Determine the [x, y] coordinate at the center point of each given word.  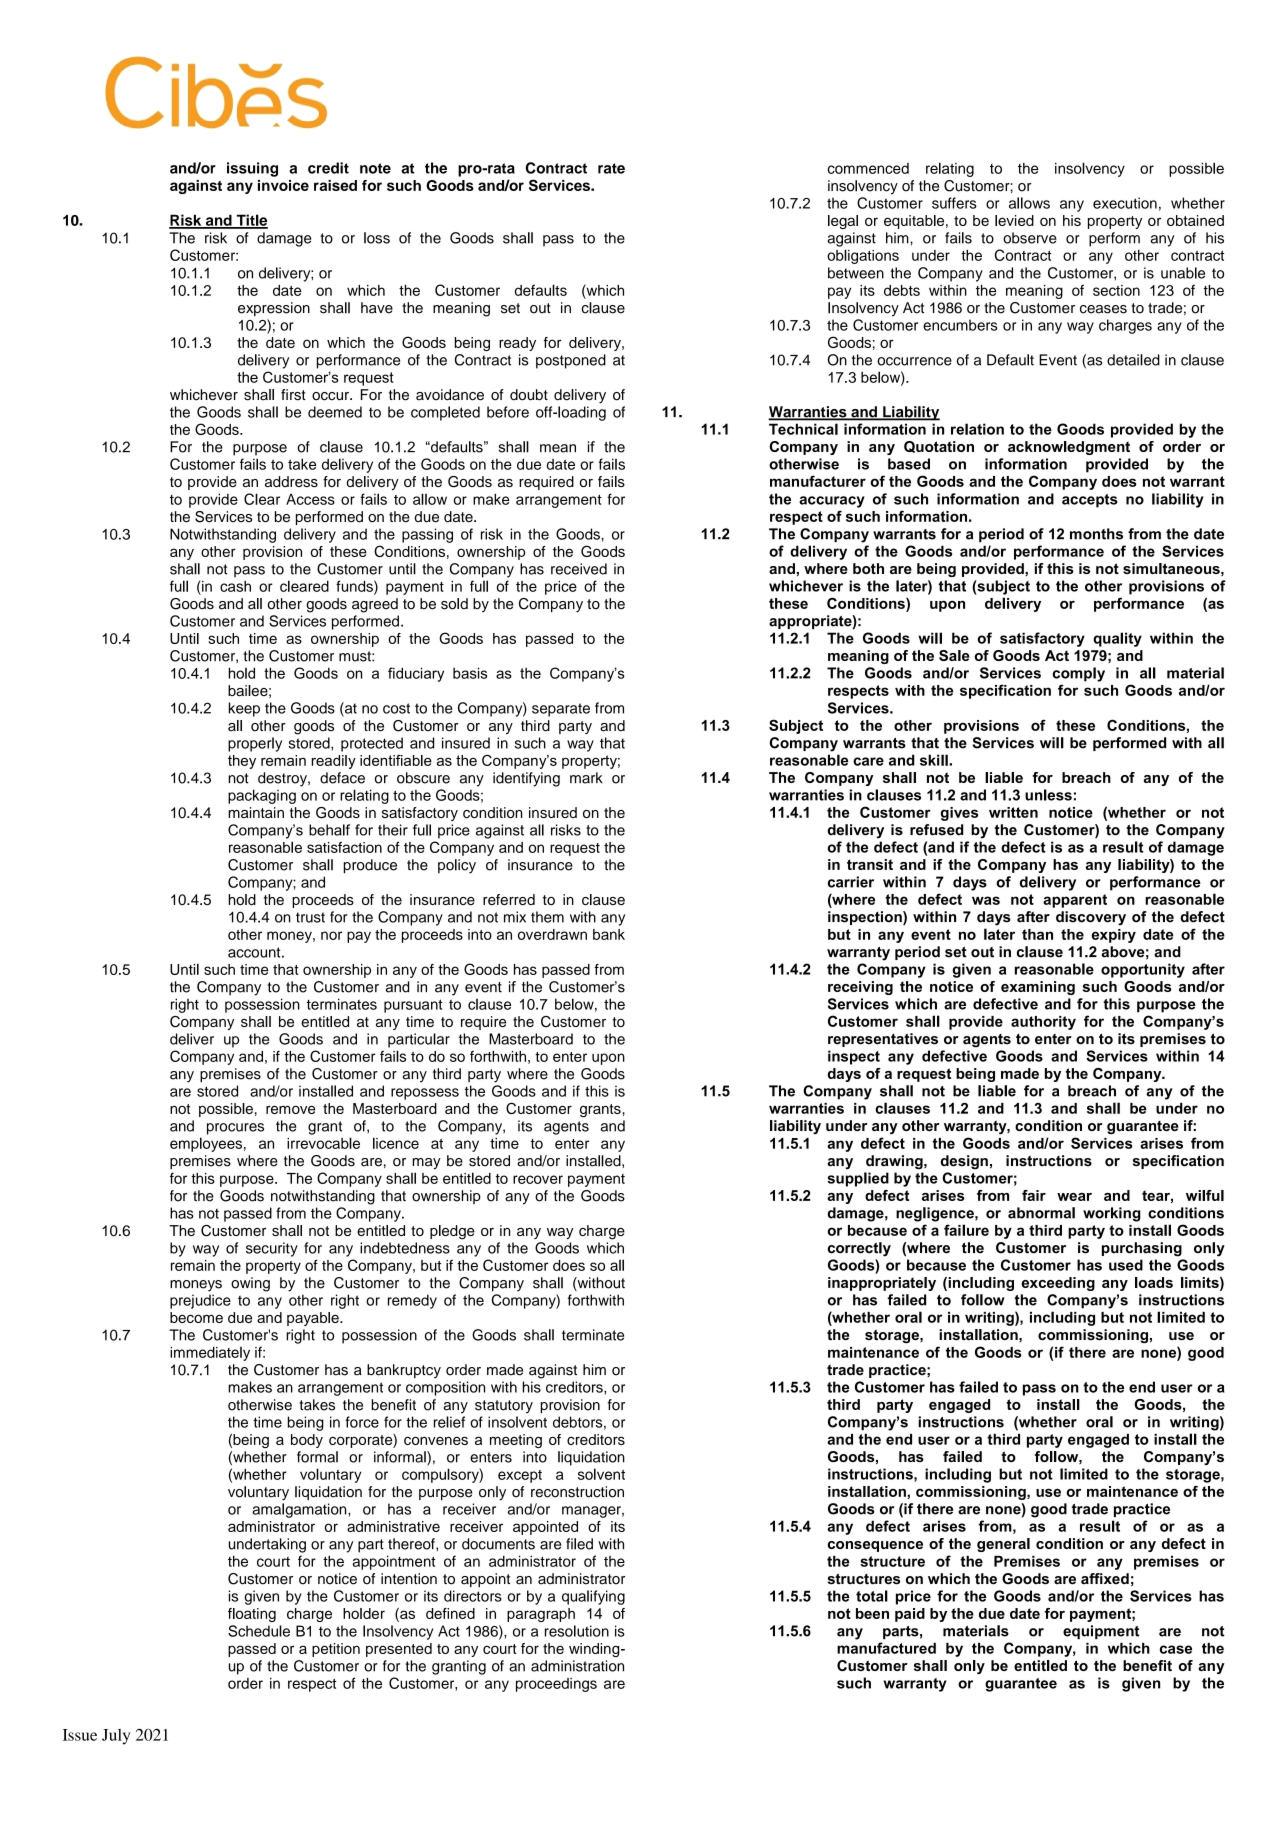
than [1037, 934]
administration [577, 1666]
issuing [252, 169]
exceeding [1058, 1284]
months [1096, 534]
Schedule [259, 1631]
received [579, 569]
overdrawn [552, 934]
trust [310, 917]
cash [235, 586]
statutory [504, 1407]
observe [1030, 238]
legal [843, 222]
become [196, 1317]
